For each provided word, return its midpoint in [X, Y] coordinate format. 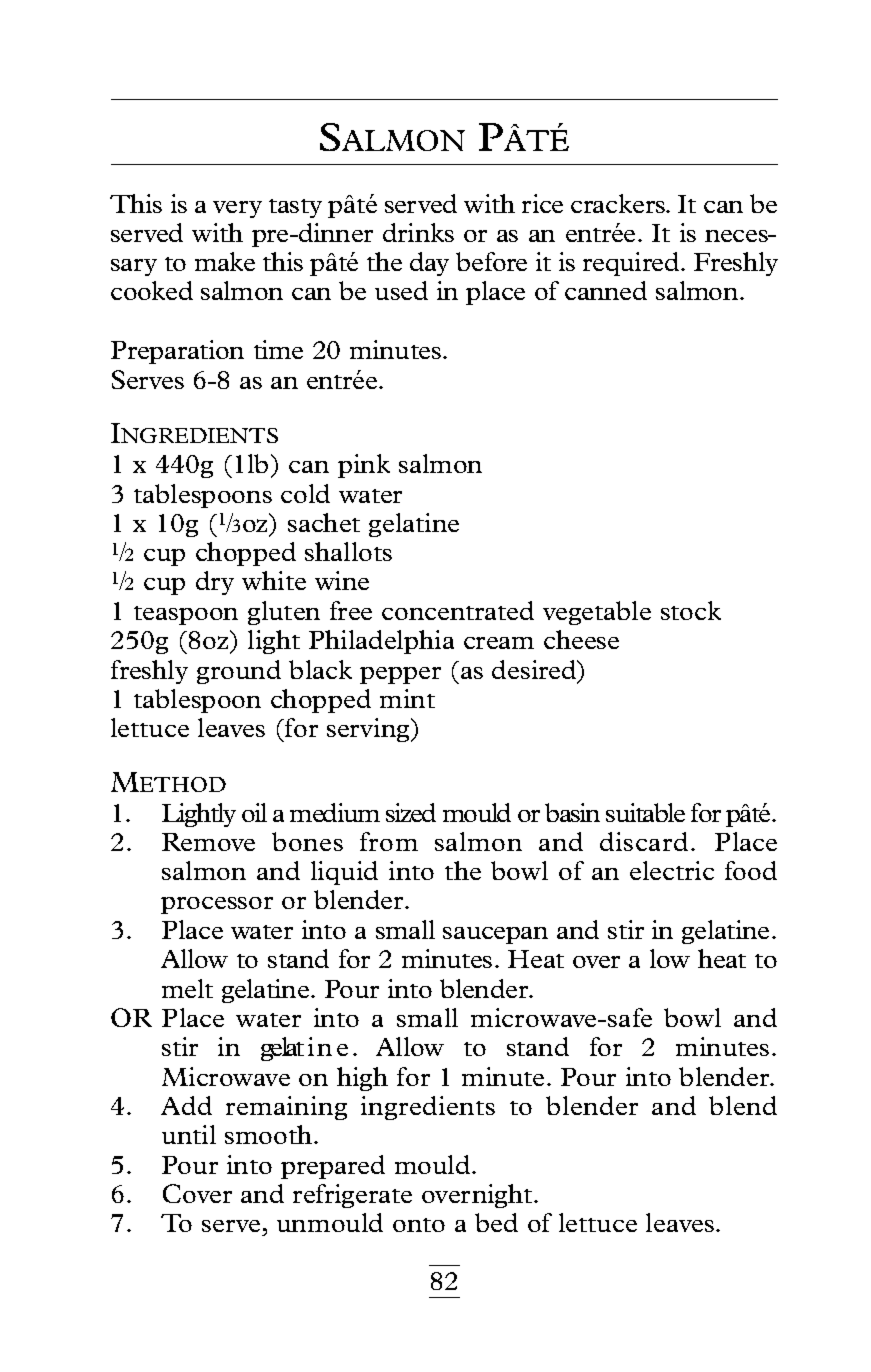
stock [691, 610]
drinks [418, 232]
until [189, 1134]
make [225, 261]
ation [216, 349]
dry [215, 583]
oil [254, 812]
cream [499, 643]
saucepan [495, 935]
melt [187, 988]
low [670, 958]
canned [606, 290]
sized [411, 812]
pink [364, 466]
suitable [645, 812]
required [632, 264]
